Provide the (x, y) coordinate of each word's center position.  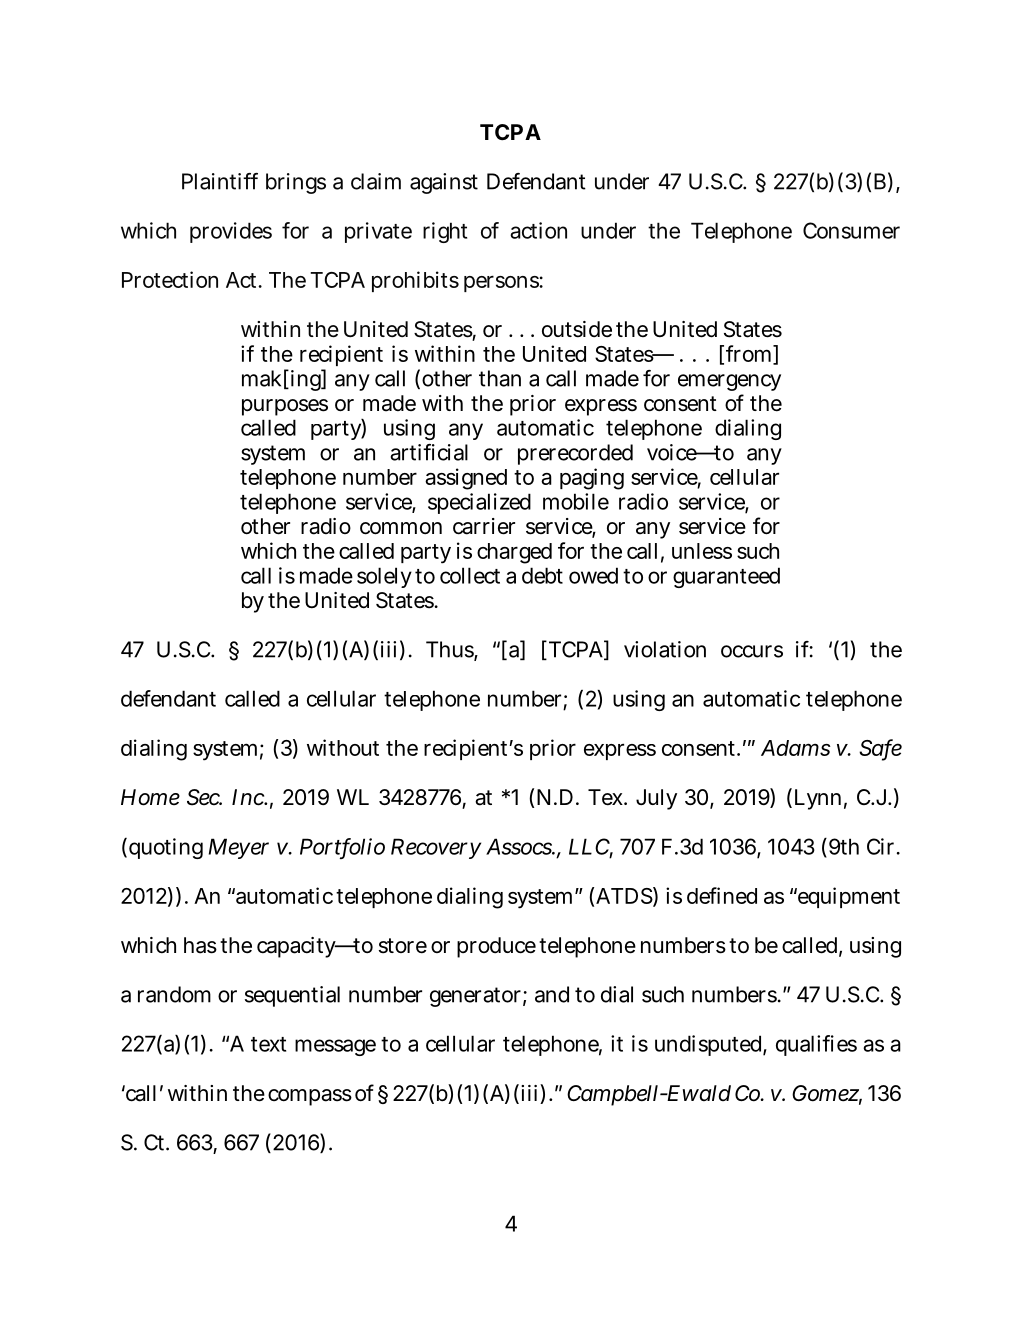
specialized (479, 503)
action (538, 230)
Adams (796, 748)
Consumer (851, 230)
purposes (285, 407)
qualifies (816, 1045)
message (335, 1047)
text (268, 1044)
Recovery (436, 848)
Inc (248, 797)
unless (702, 551)
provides (231, 232)
